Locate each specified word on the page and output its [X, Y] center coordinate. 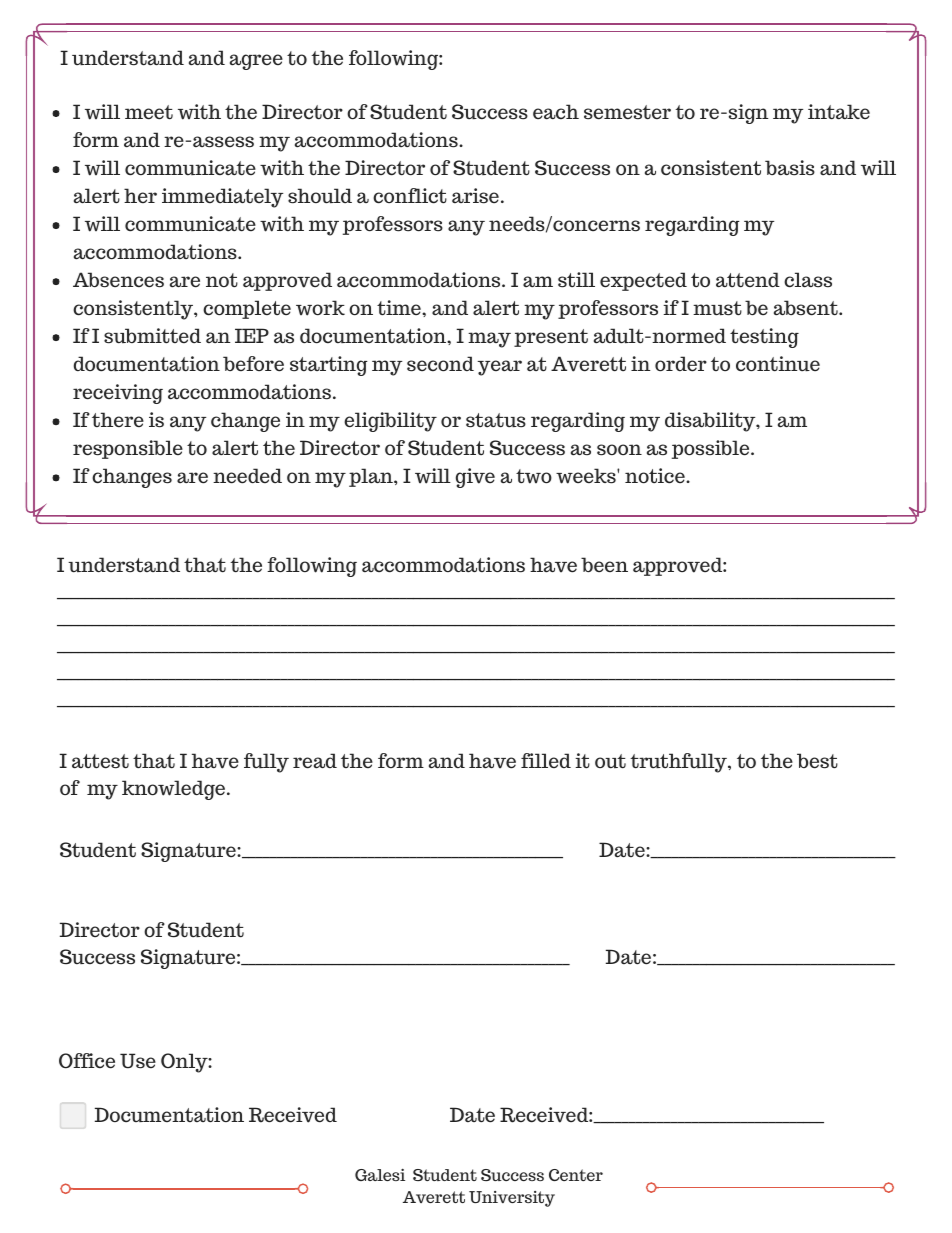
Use [138, 1061]
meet [149, 112]
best [817, 761]
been [604, 564]
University [512, 1199]
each [556, 112]
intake [839, 112]
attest [100, 761]
